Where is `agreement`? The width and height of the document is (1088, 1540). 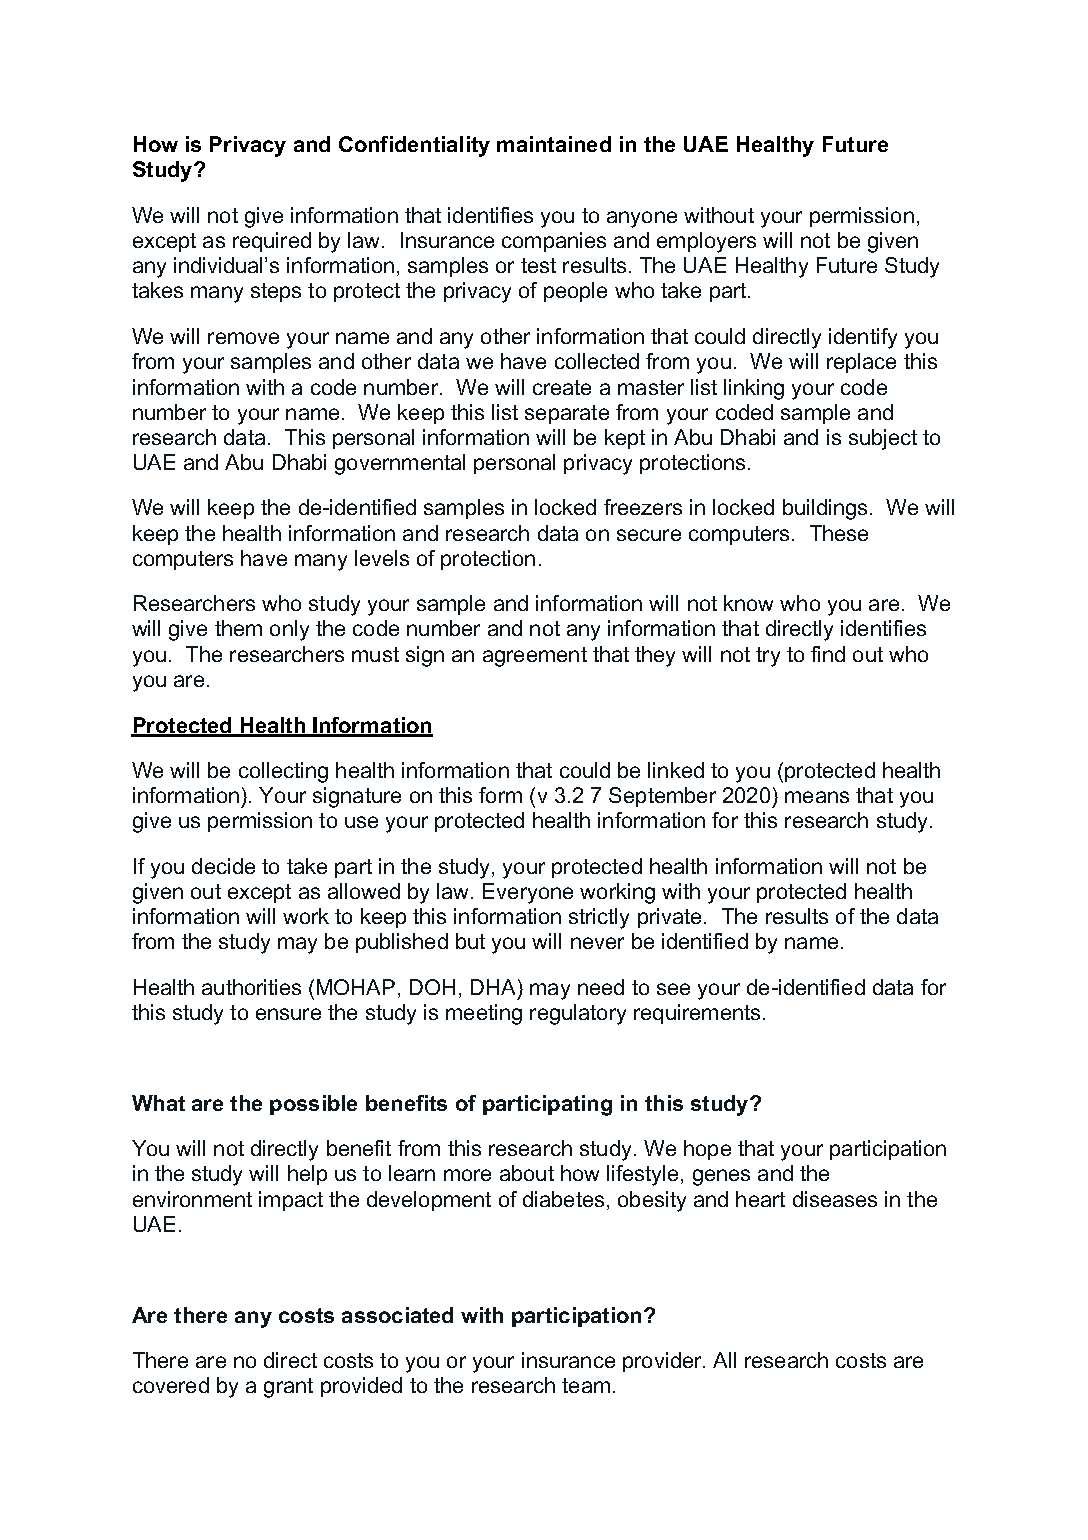
agreement is located at coordinates (535, 657).
